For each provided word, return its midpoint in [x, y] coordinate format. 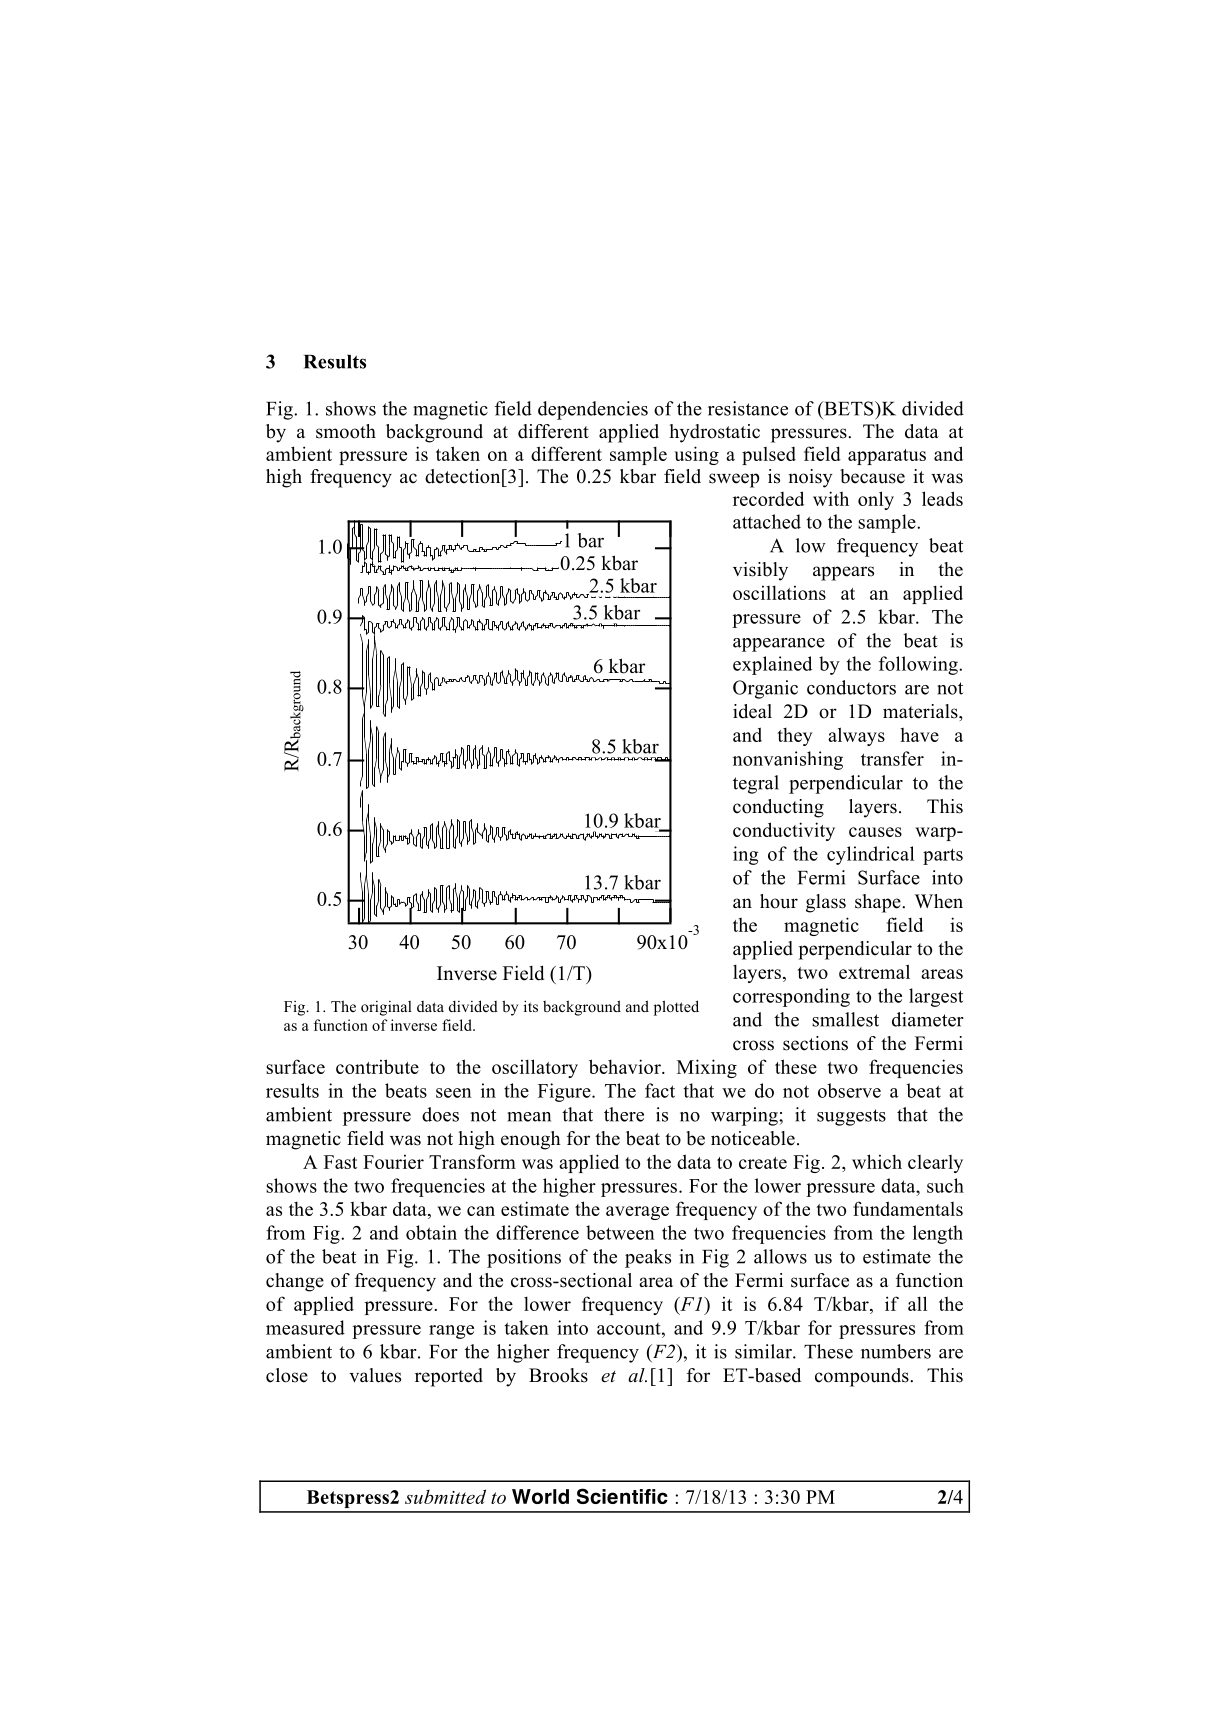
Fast [340, 1162]
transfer [892, 758]
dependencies [593, 410]
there [624, 1114]
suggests [851, 1117]
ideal [752, 711]
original [386, 1008]
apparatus [887, 457]
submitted [445, 1496]
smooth [346, 431]
